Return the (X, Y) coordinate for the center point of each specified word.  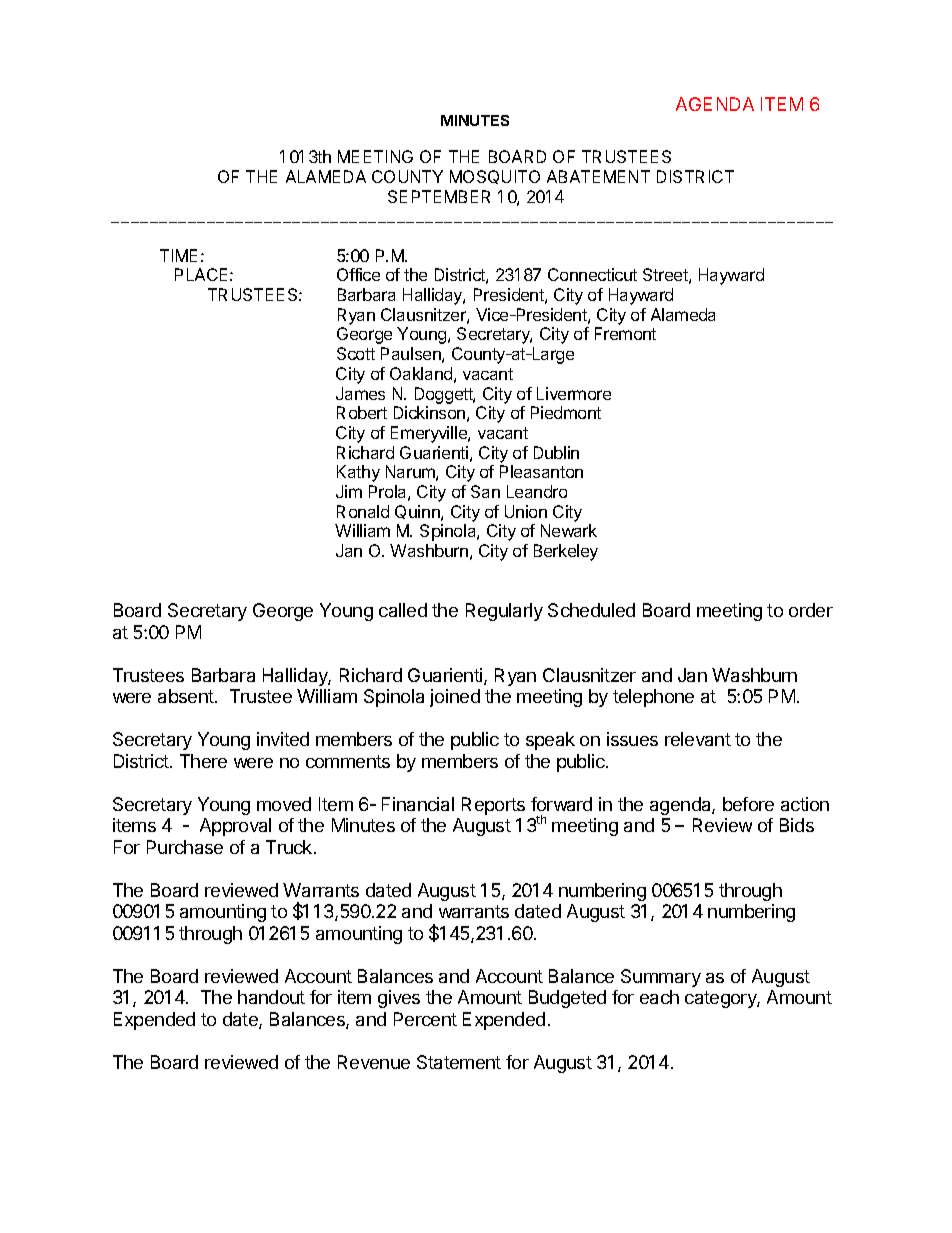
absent (187, 696)
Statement (459, 1062)
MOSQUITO (495, 177)
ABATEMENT (598, 176)
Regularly (504, 612)
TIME (178, 255)
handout (271, 997)
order (811, 610)
